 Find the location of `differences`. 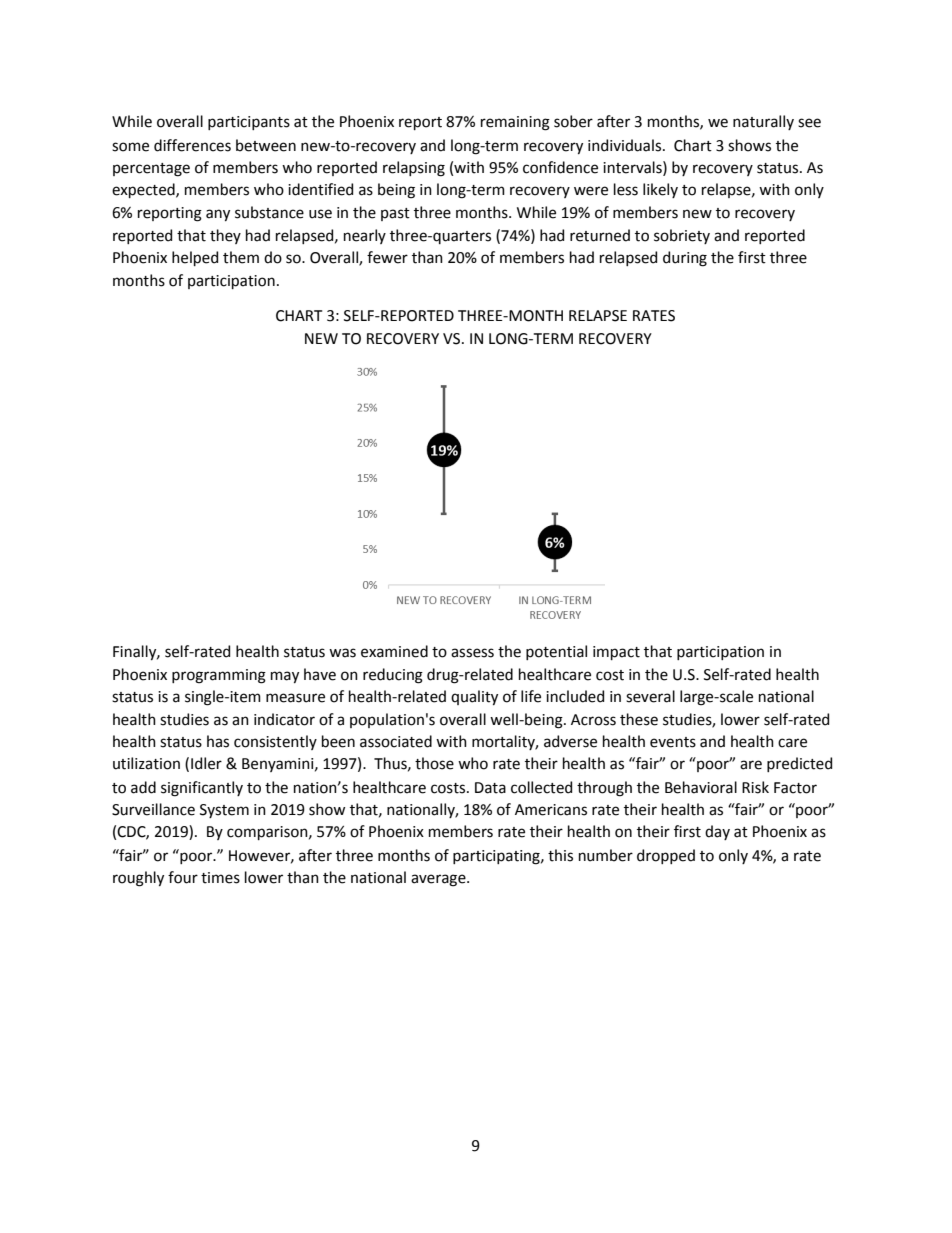

differences is located at coordinates (192, 145).
